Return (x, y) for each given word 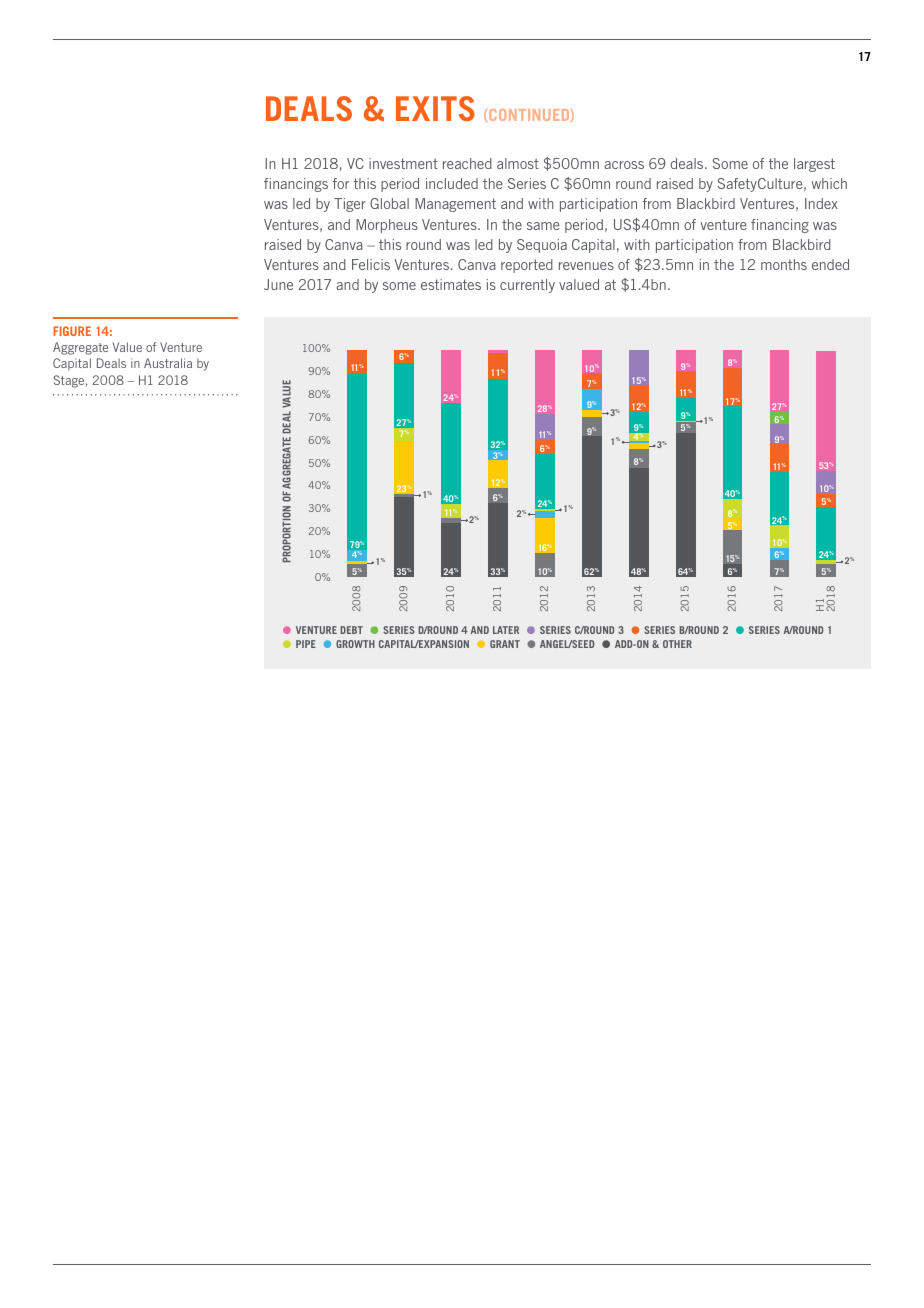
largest (814, 165)
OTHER (677, 644)
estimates (451, 284)
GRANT (505, 644)
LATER (506, 630)
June (278, 284)
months (784, 264)
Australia (168, 363)
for (340, 183)
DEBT (351, 630)
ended (830, 264)
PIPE (306, 644)
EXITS (435, 108)
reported (527, 266)
